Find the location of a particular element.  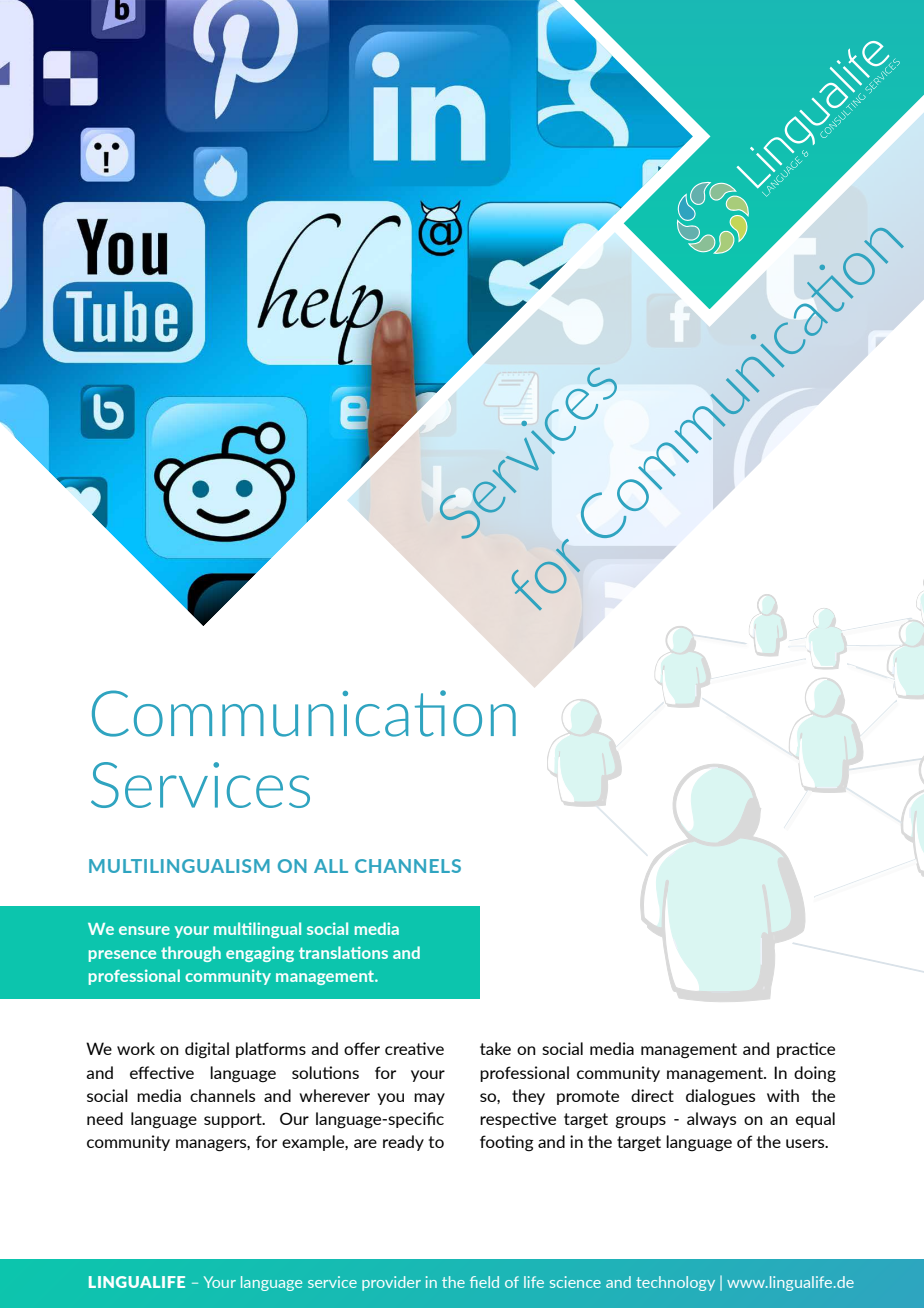

engaging is located at coordinates (260, 954).
